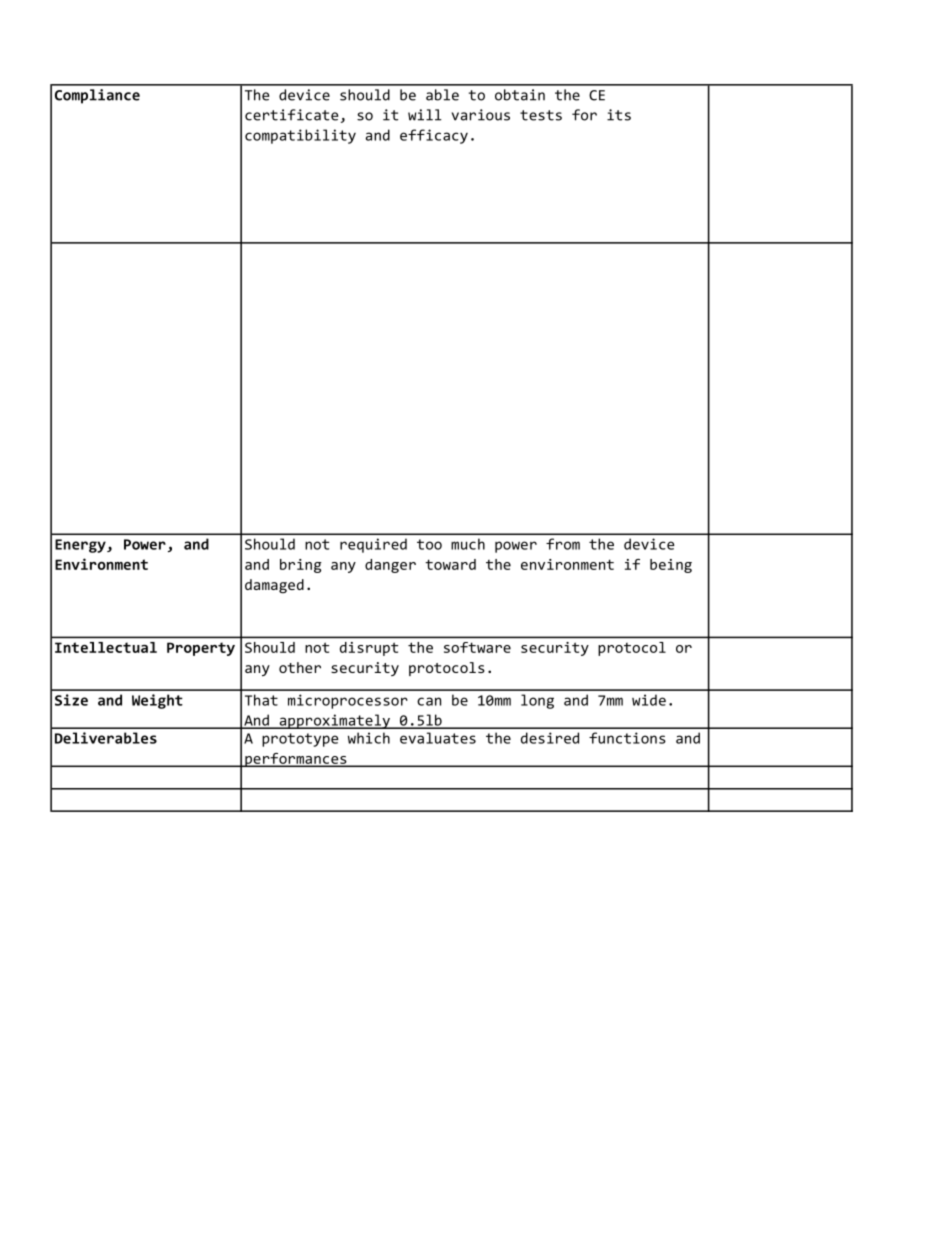 The height and width of the screenshot is (1233, 952). Describe the element at coordinates (81, 546) in the screenshot. I see `Energy` at that location.
